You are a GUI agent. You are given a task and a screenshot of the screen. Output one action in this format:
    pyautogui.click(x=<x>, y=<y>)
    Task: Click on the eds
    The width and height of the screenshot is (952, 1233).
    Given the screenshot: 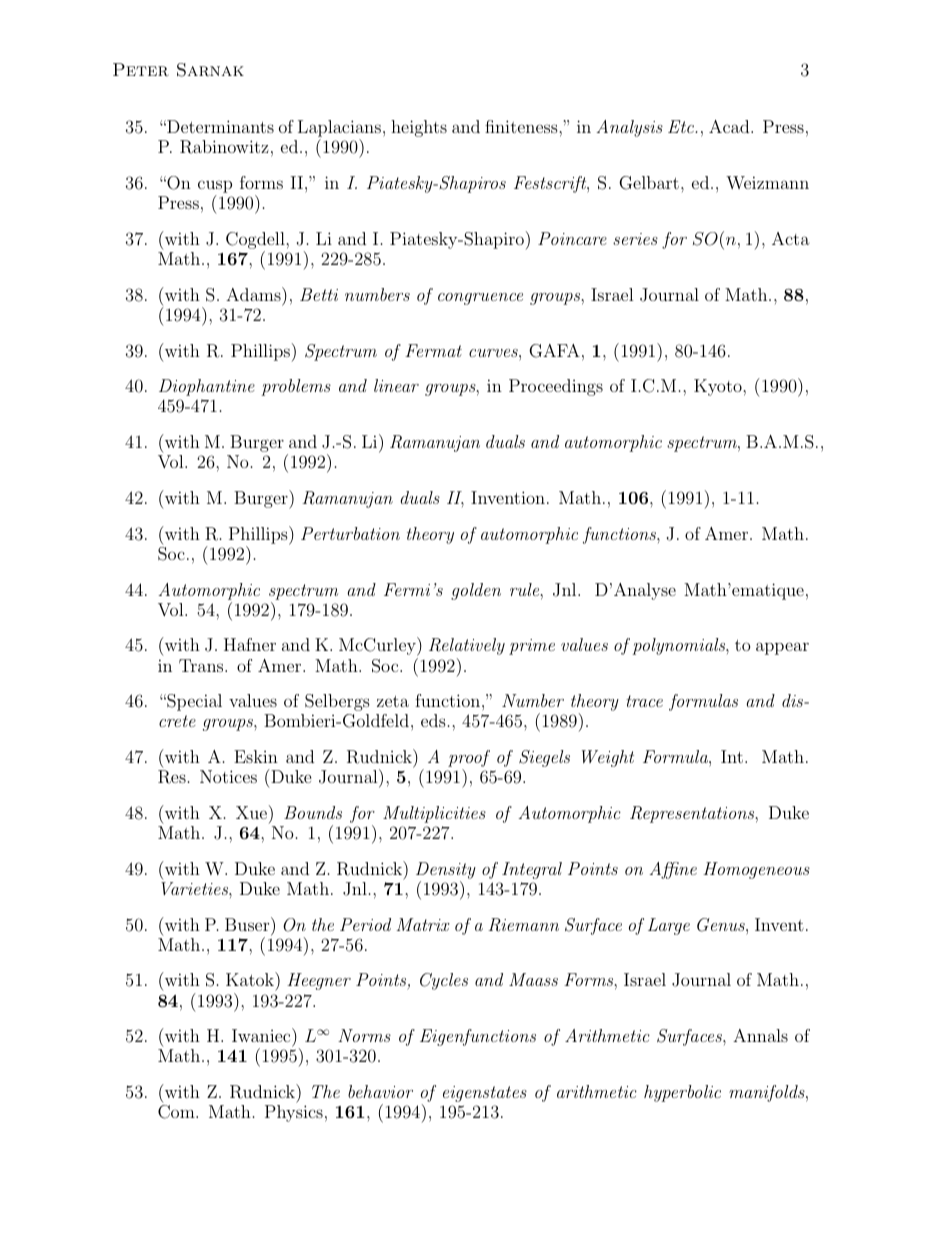 What is the action you would take?
    pyautogui.click(x=433, y=720)
